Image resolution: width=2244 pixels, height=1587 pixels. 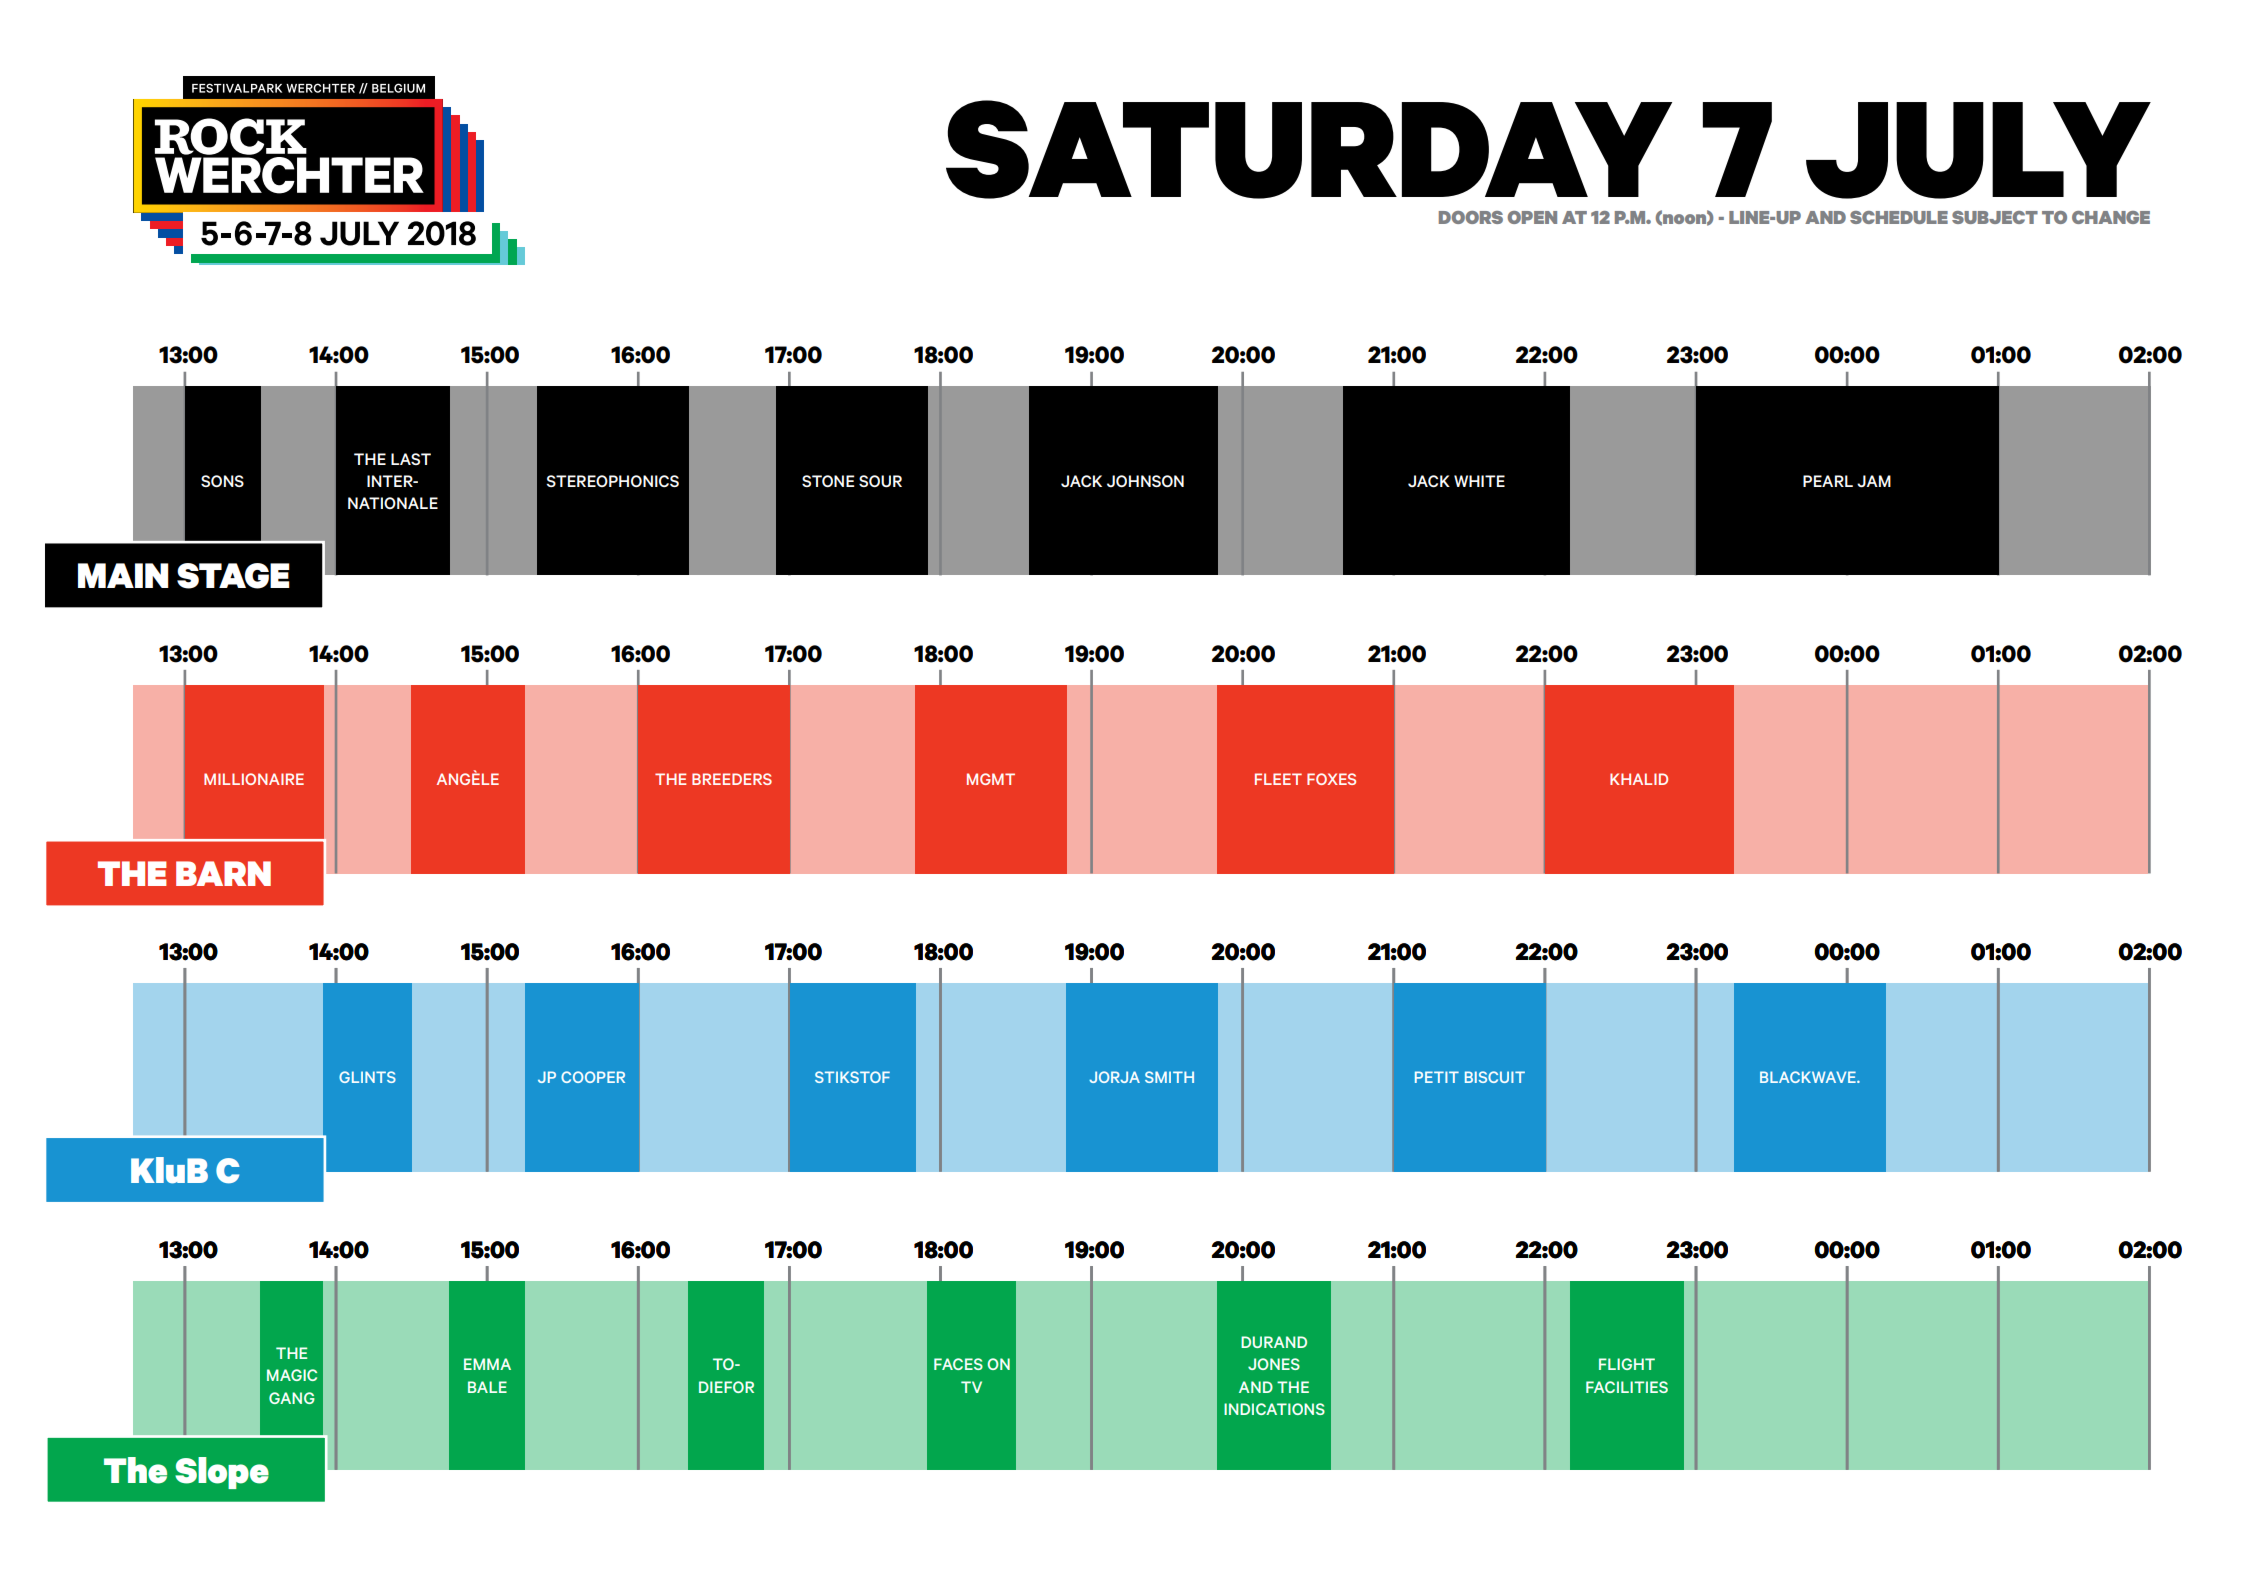 What do you see at coordinates (222, 481) in the document?
I see `SONS` at bounding box center [222, 481].
